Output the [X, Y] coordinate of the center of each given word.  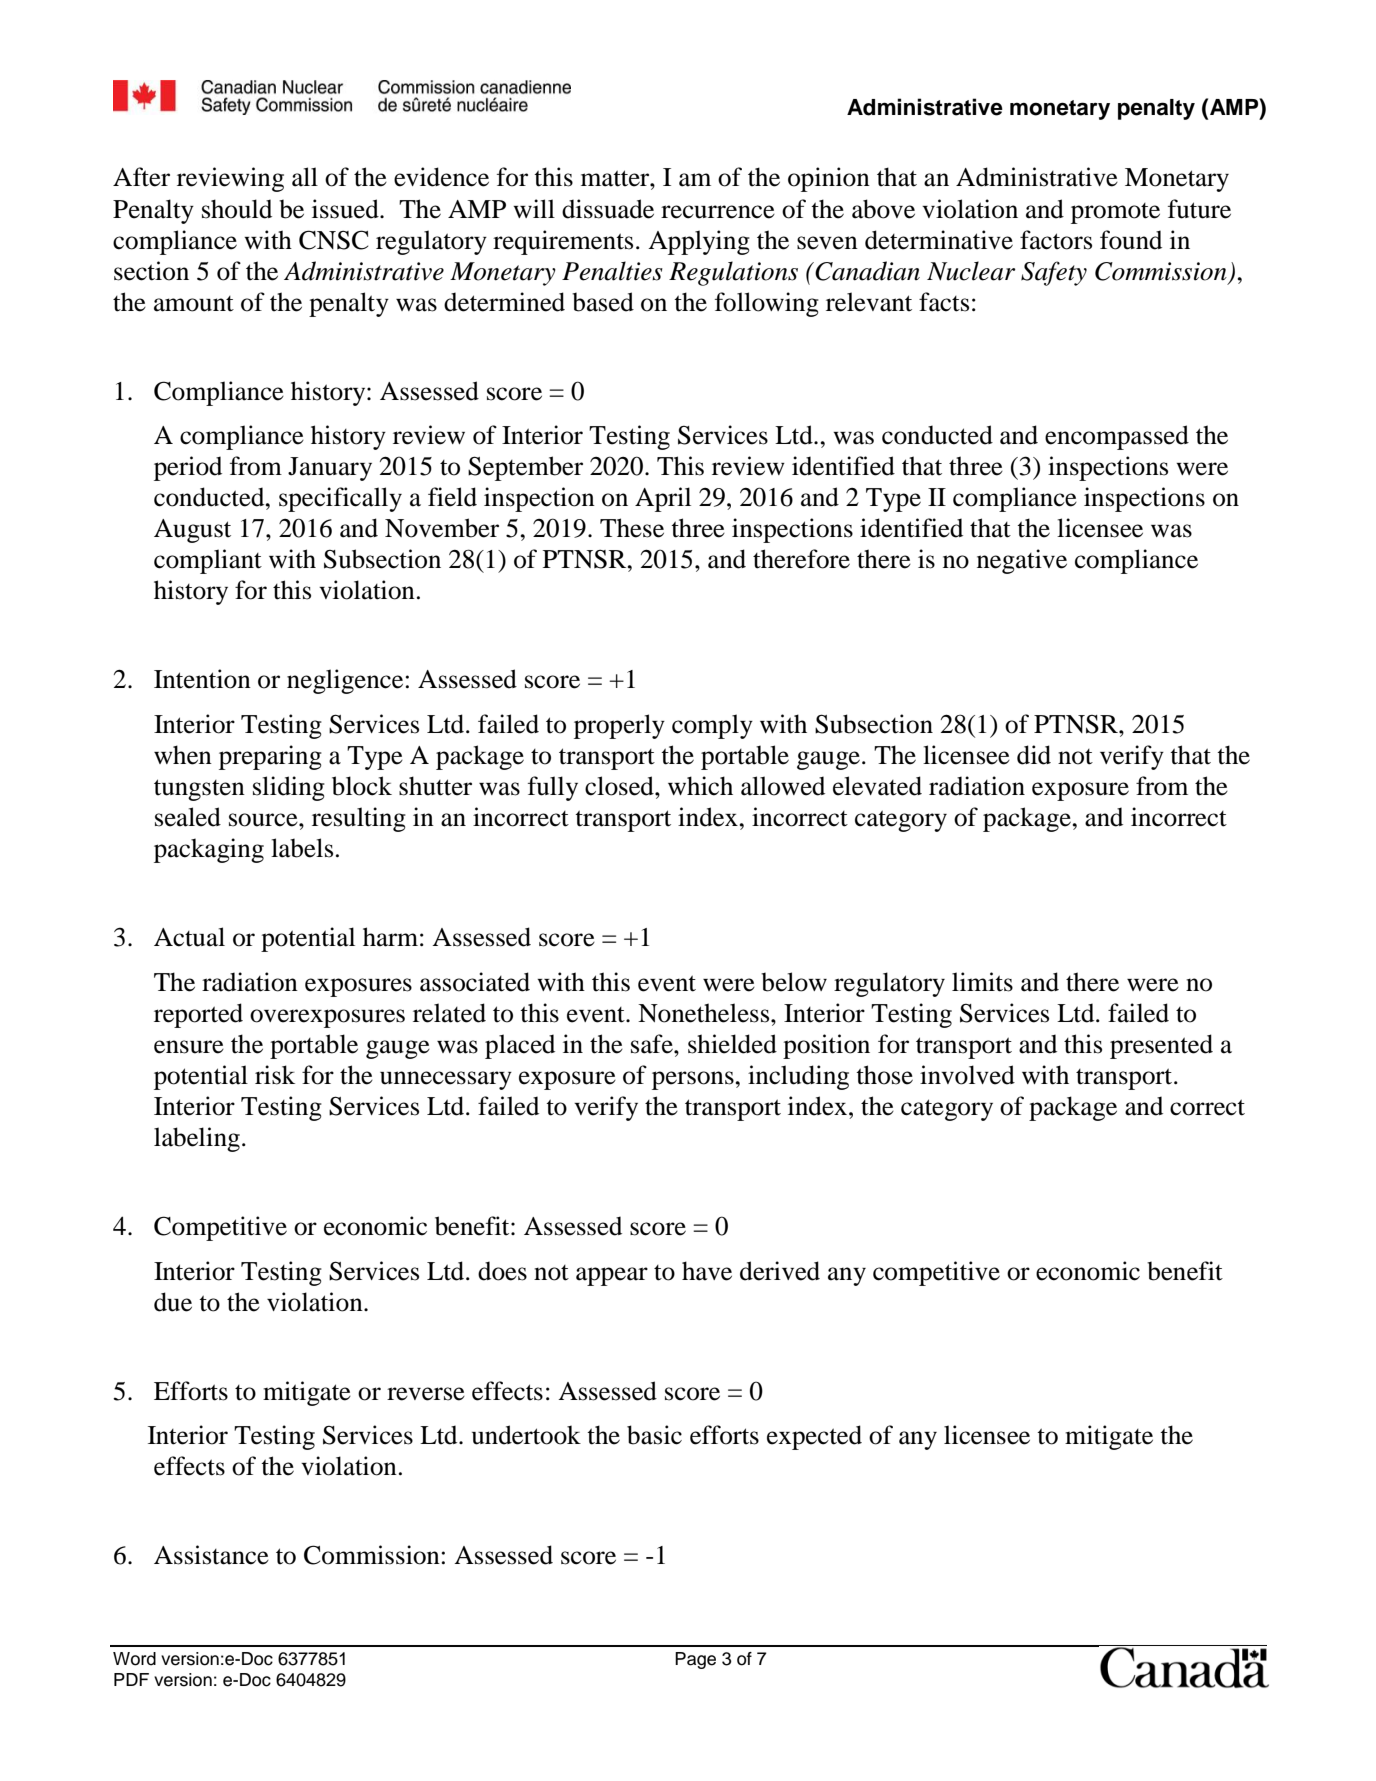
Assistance [211, 1555]
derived [780, 1271]
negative [1022, 561]
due [173, 1302]
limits [982, 982]
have [707, 1271]
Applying [699, 242]
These [632, 528]
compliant [208, 561]
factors [1056, 240]
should [237, 209]
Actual [189, 937]
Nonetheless [705, 1013]
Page [695, 1660]
